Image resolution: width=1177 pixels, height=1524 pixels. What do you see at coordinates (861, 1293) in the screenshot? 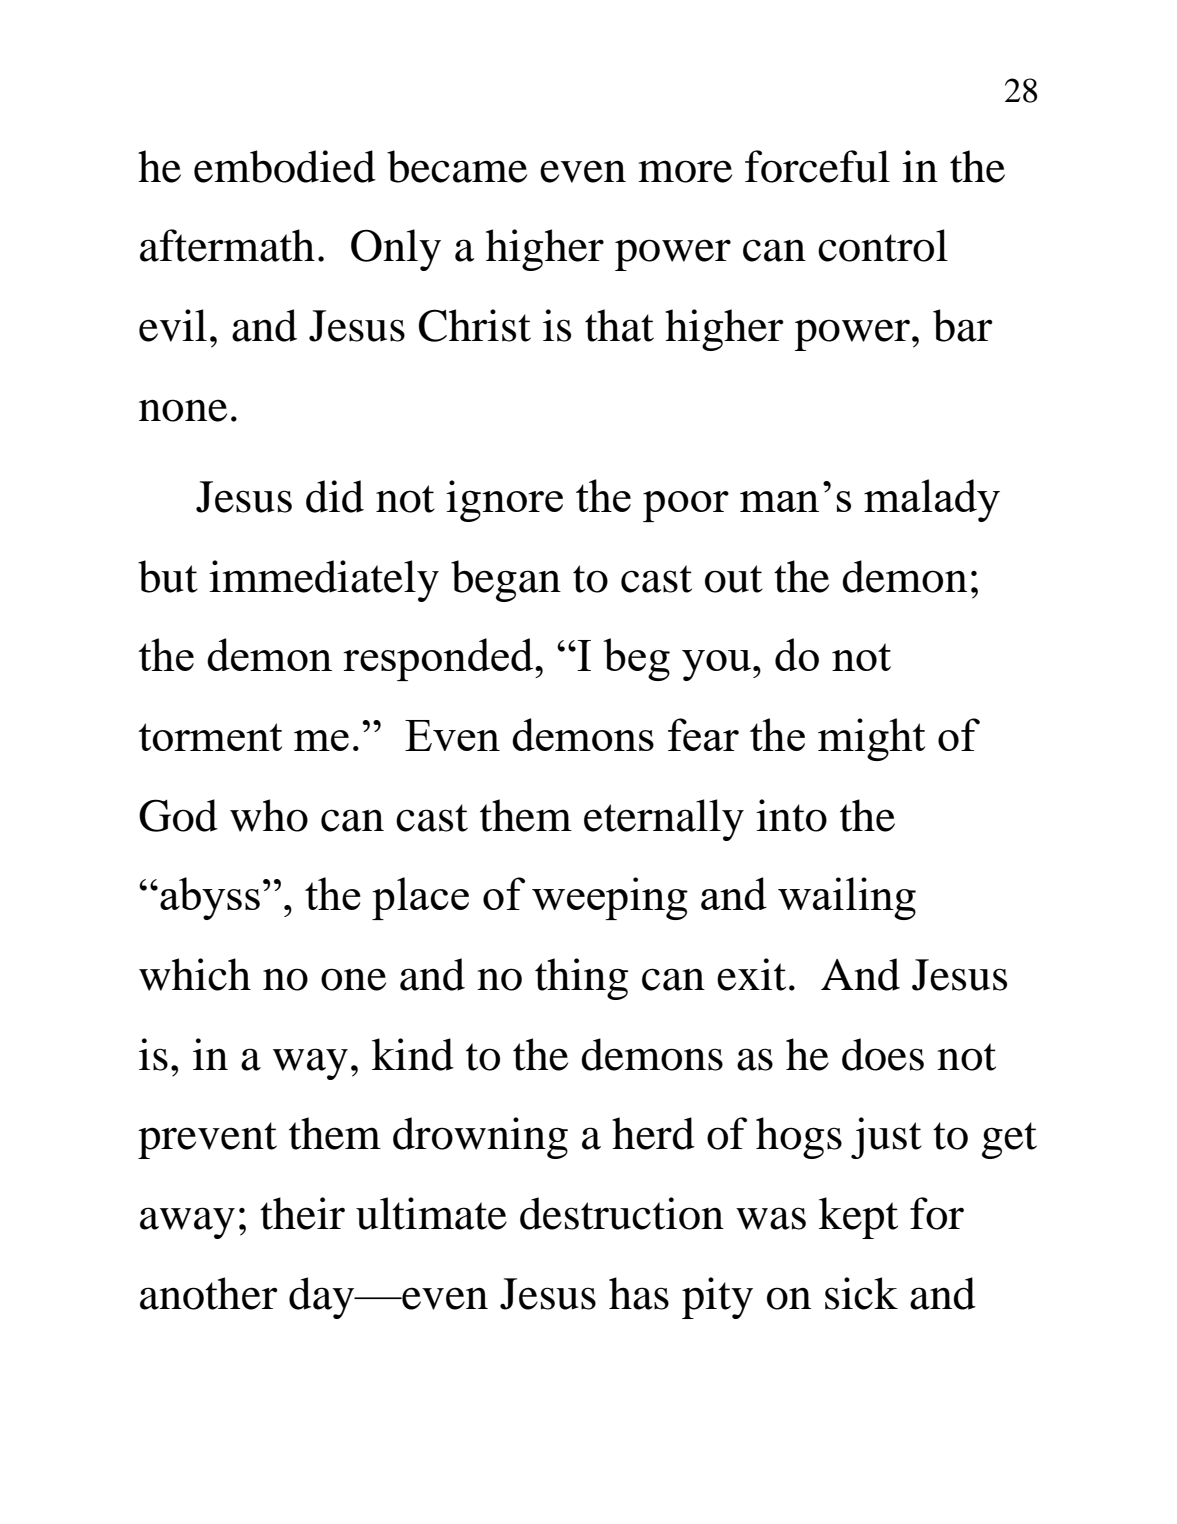
I see `sick` at bounding box center [861, 1293].
